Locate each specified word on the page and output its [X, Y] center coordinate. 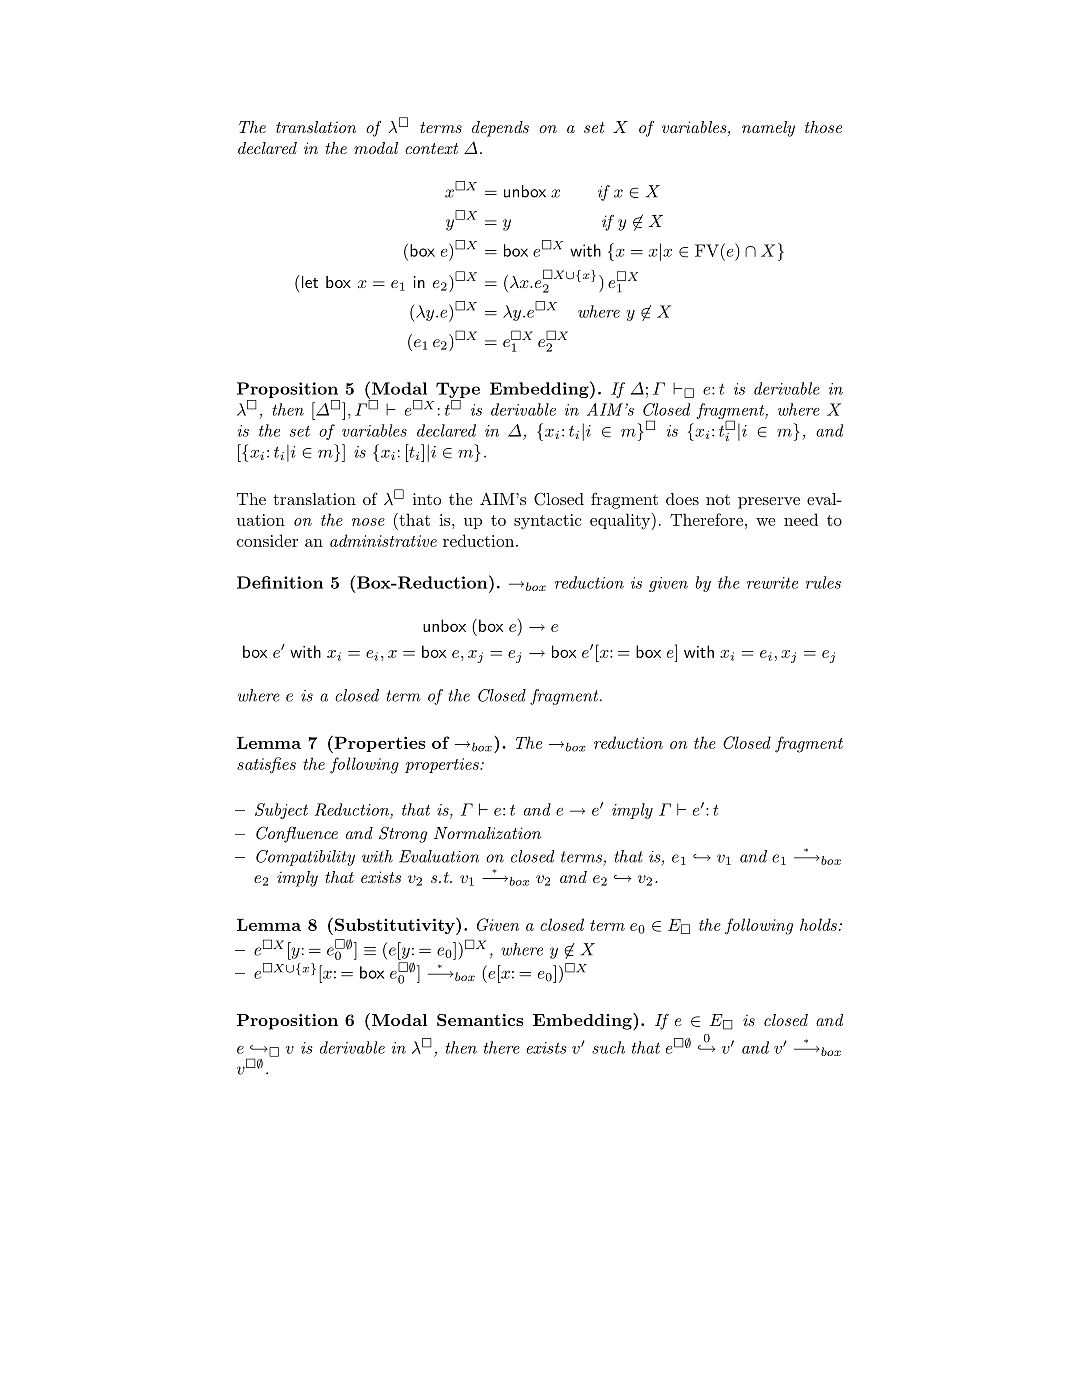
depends [500, 129]
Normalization [487, 833]
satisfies [266, 765]
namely [768, 129]
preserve [769, 503]
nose [368, 522]
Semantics [480, 1020]
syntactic [548, 521]
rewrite [772, 583]
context [431, 148]
